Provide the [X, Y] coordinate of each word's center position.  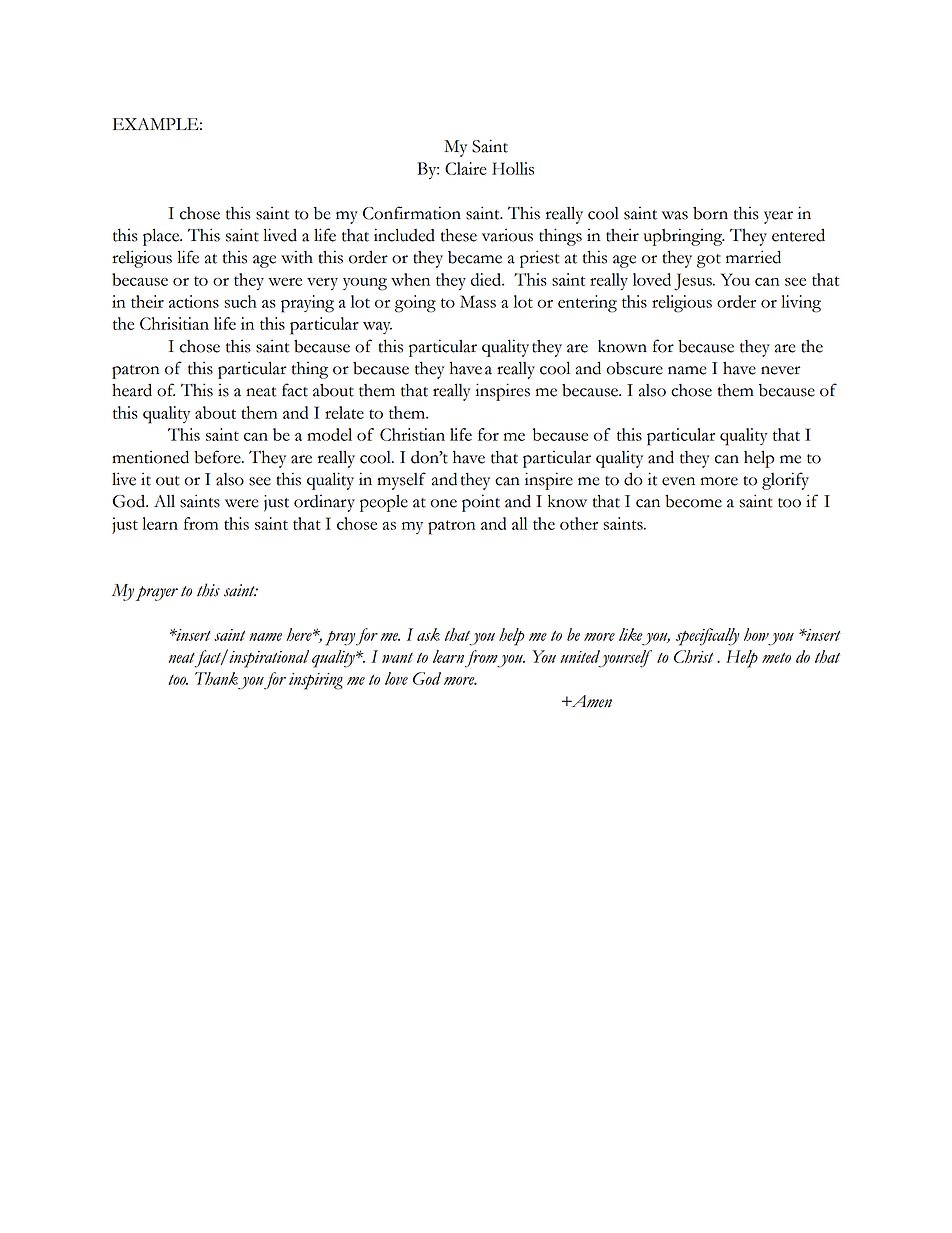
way [377, 328]
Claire [466, 168]
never [780, 370]
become [693, 501]
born [710, 213]
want [397, 658]
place [162, 237]
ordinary [324, 503]
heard [132, 390]
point [481, 503]
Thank [216, 678]
